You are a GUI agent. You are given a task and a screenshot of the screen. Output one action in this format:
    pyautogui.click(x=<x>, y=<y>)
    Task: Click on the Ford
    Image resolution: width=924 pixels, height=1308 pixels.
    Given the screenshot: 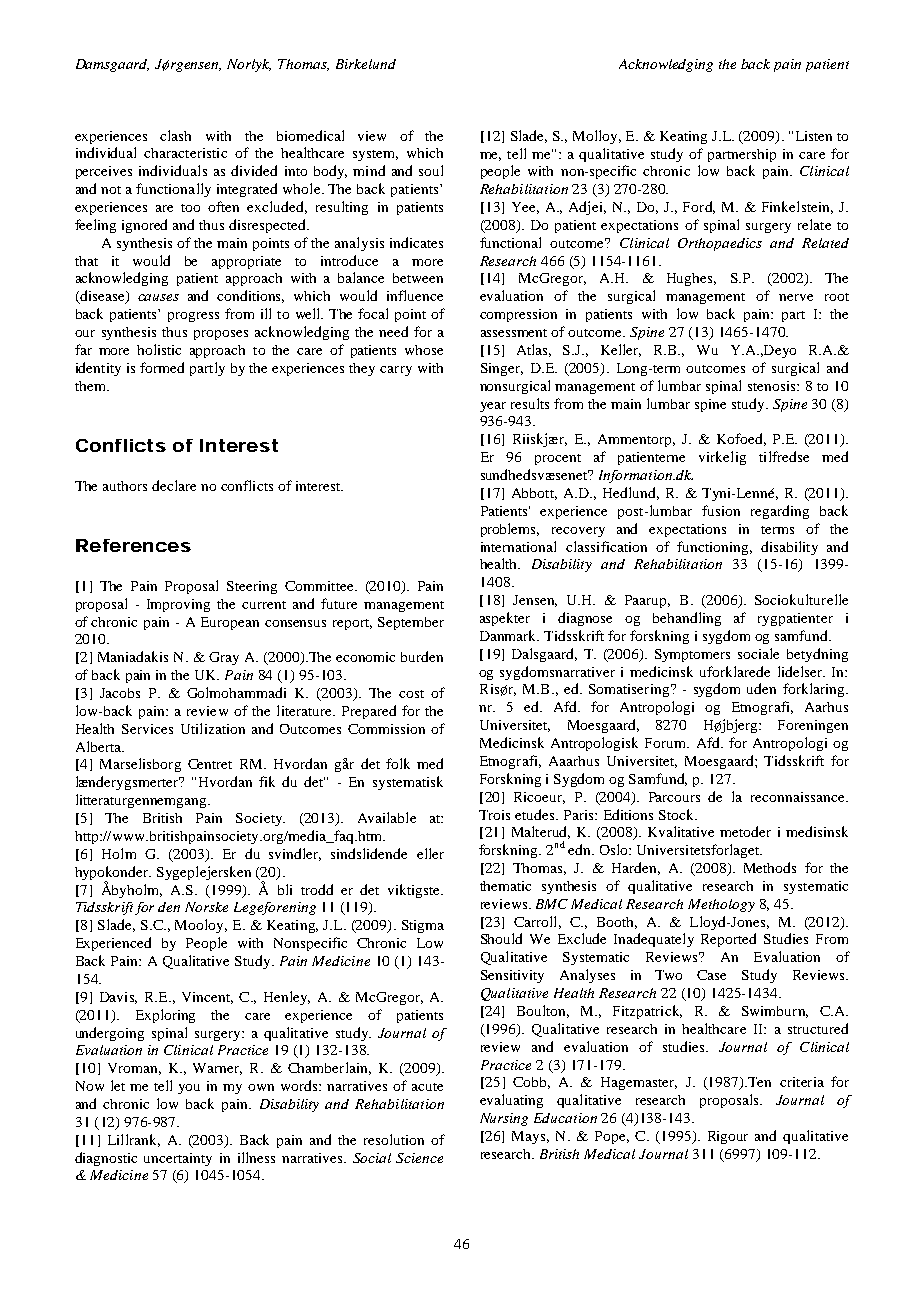 What is the action you would take?
    pyautogui.click(x=699, y=207)
